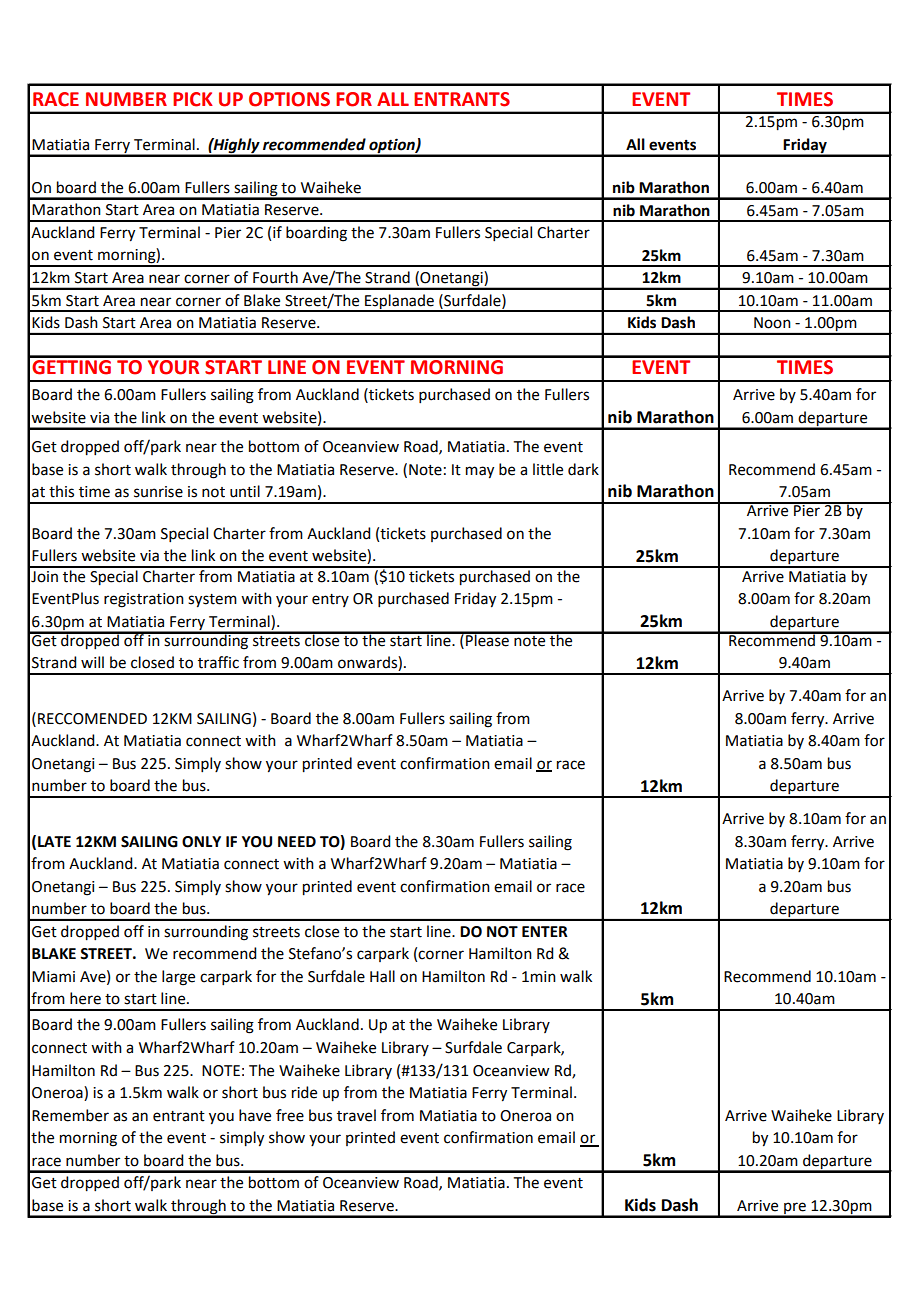 The height and width of the screenshot is (1308, 924). I want to click on Noon, so click(772, 323).
